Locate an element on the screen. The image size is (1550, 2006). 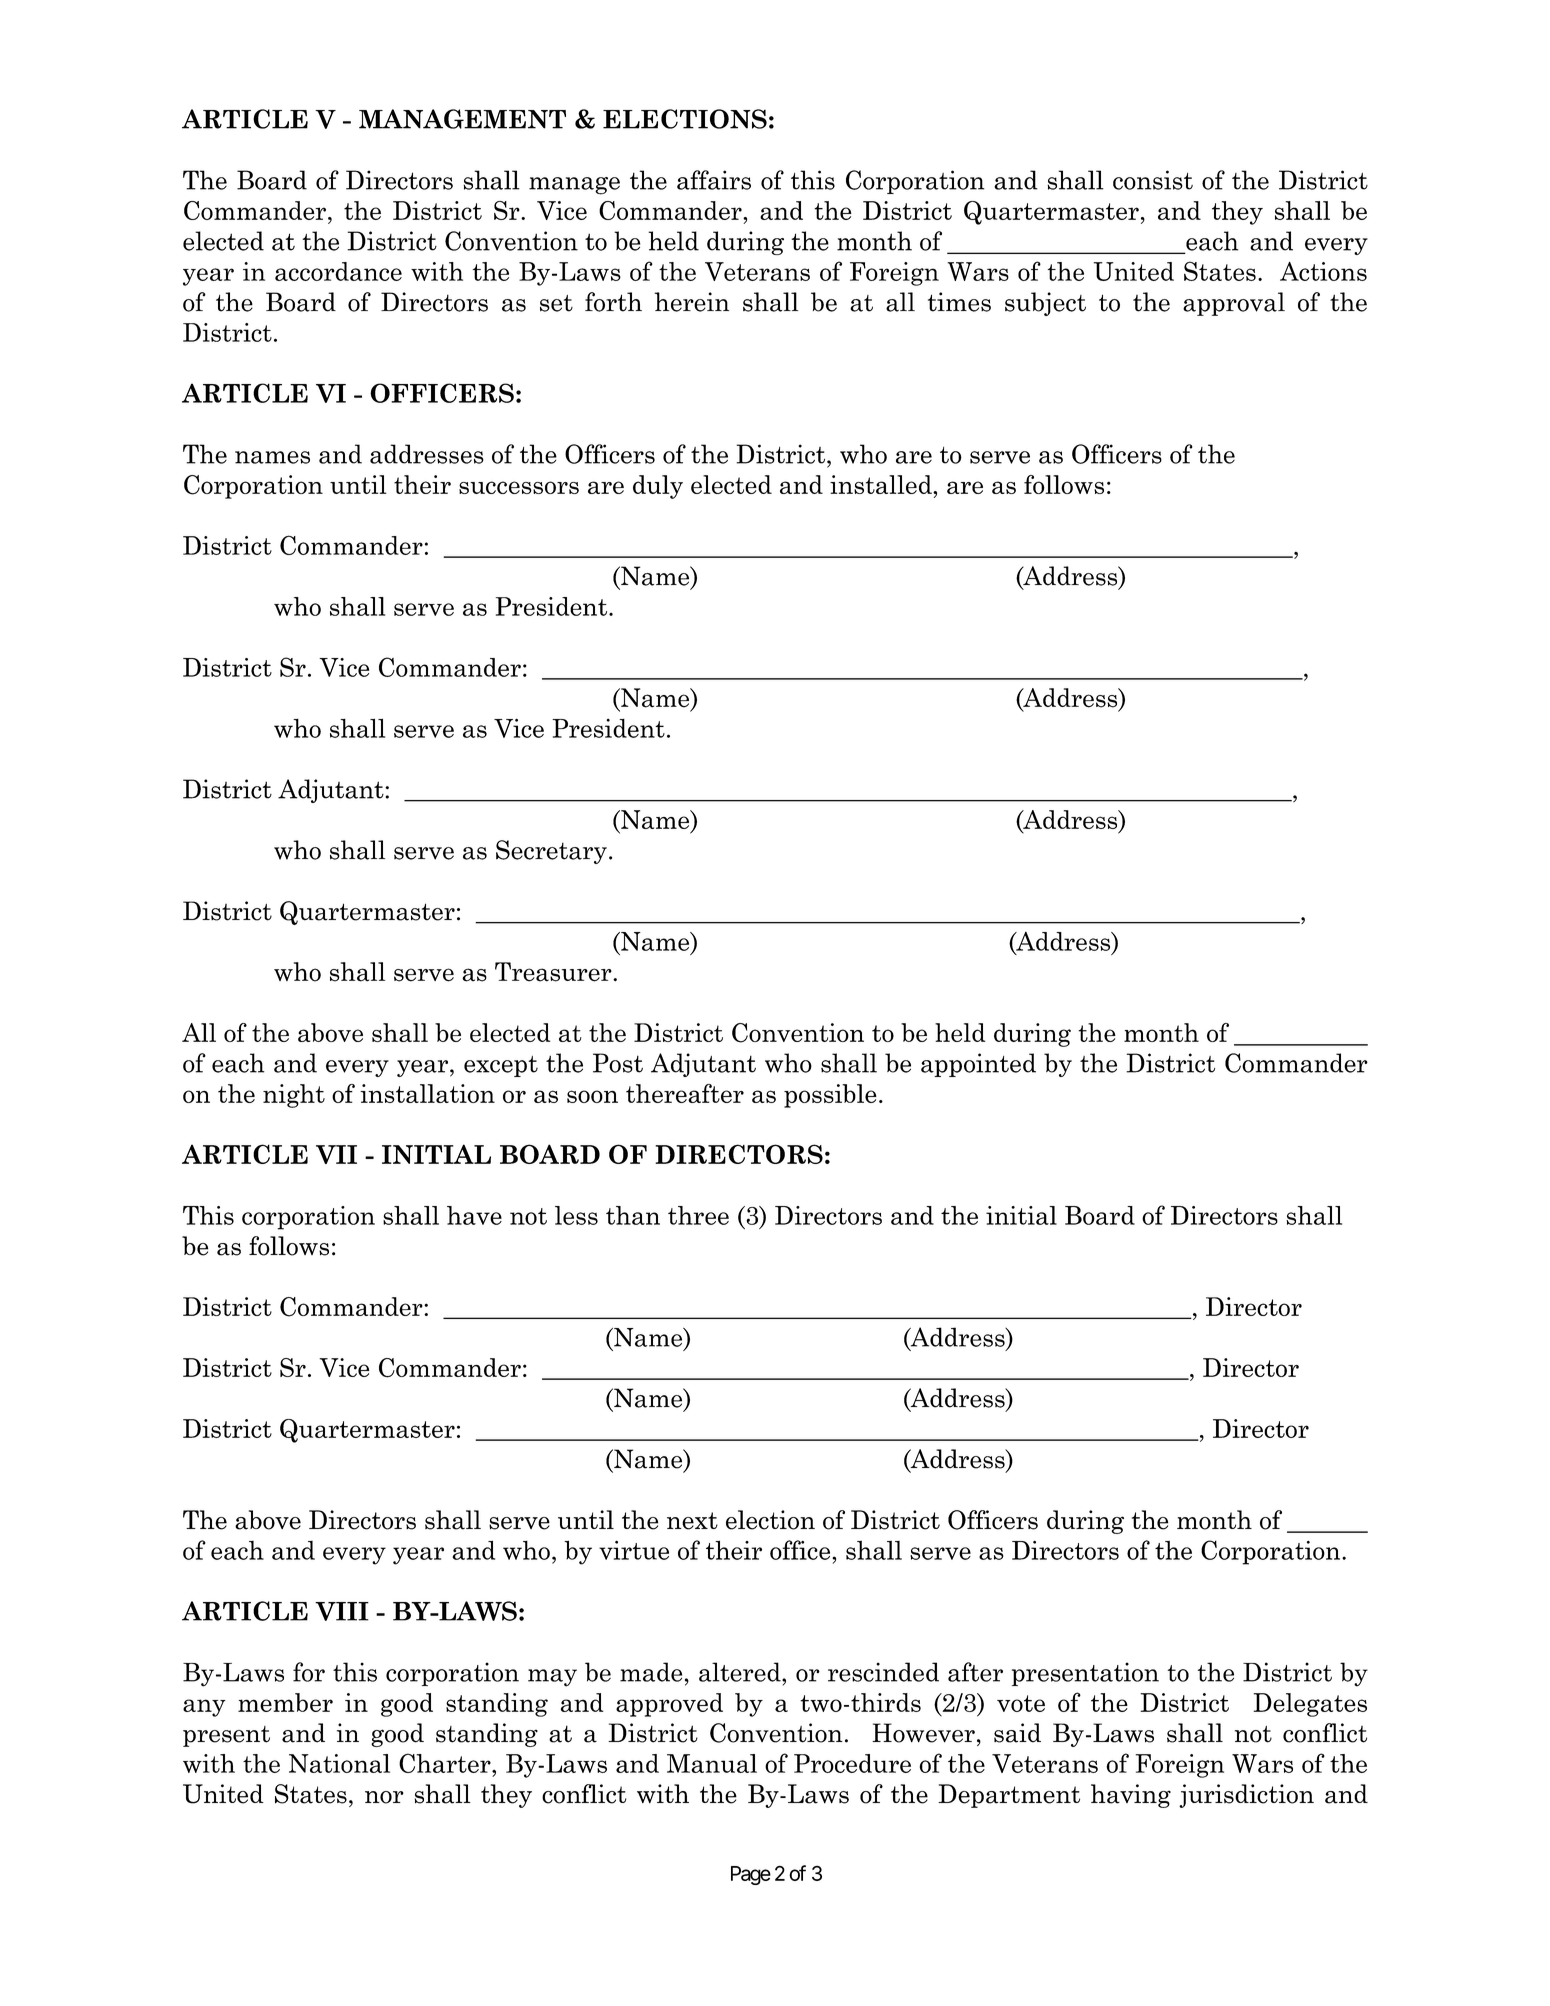
jurisdiction is located at coordinates (1246, 1796).
